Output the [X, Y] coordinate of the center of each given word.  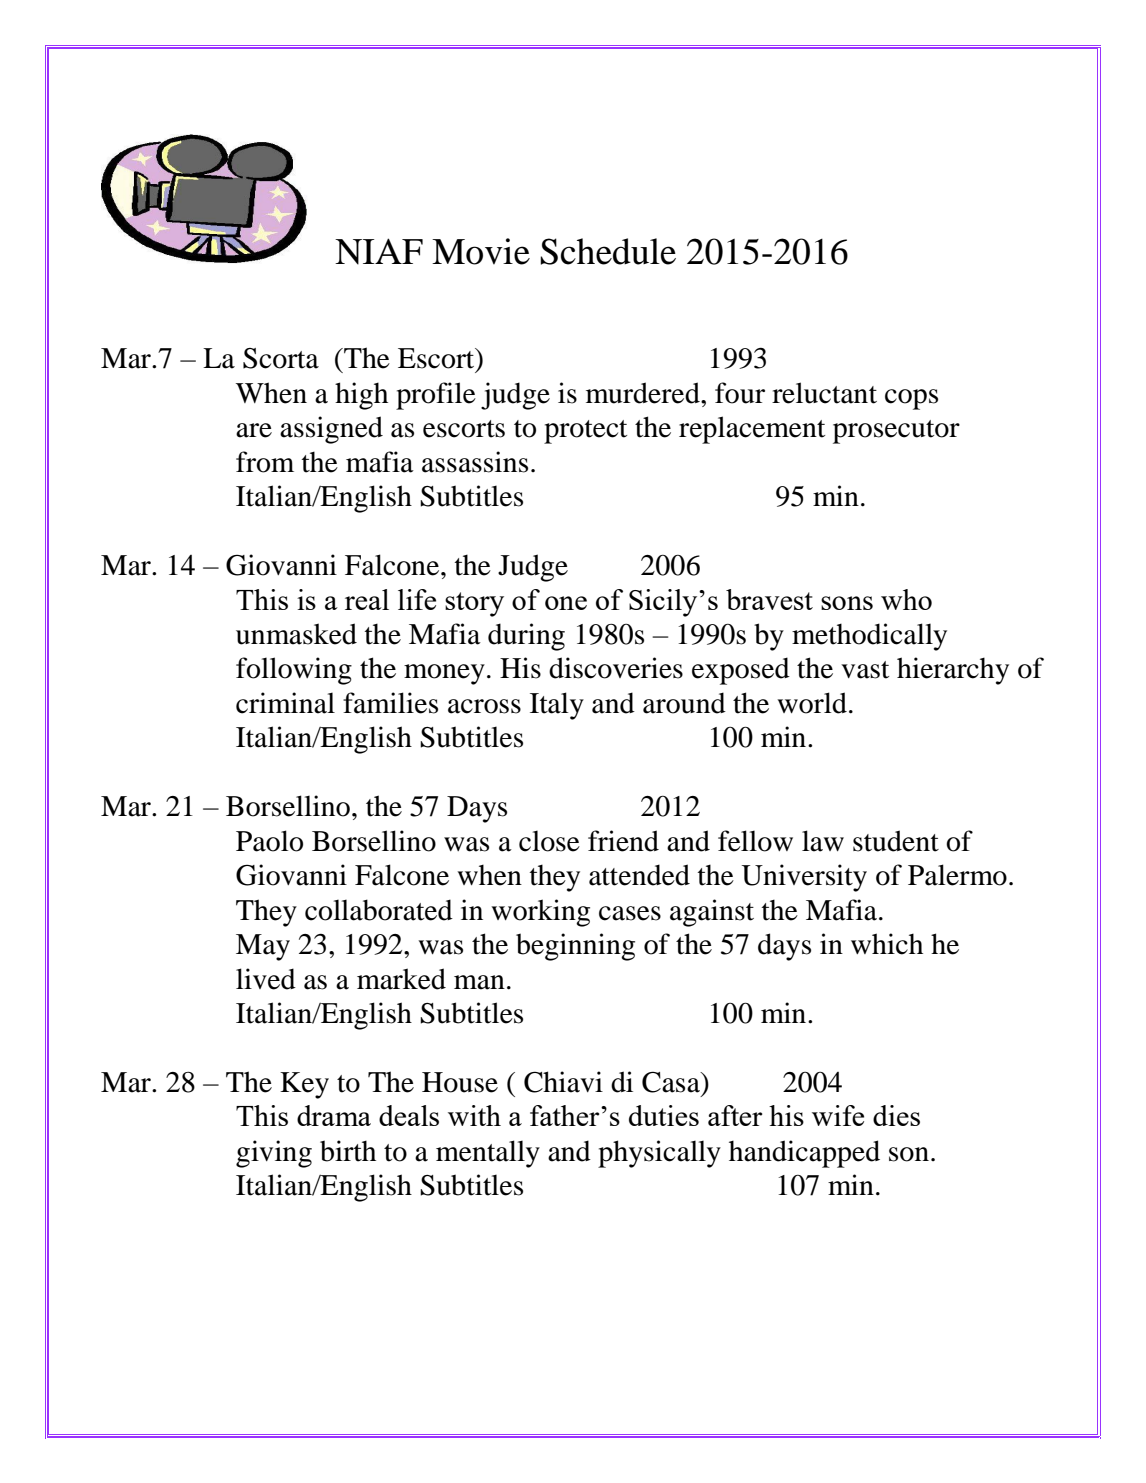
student [896, 841]
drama [334, 1115]
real [367, 599]
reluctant [824, 393]
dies [896, 1115]
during [526, 637]
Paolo [269, 841]
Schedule [608, 251]
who [906, 599]
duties [664, 1115]
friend [623, 841]
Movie [481, 251]
